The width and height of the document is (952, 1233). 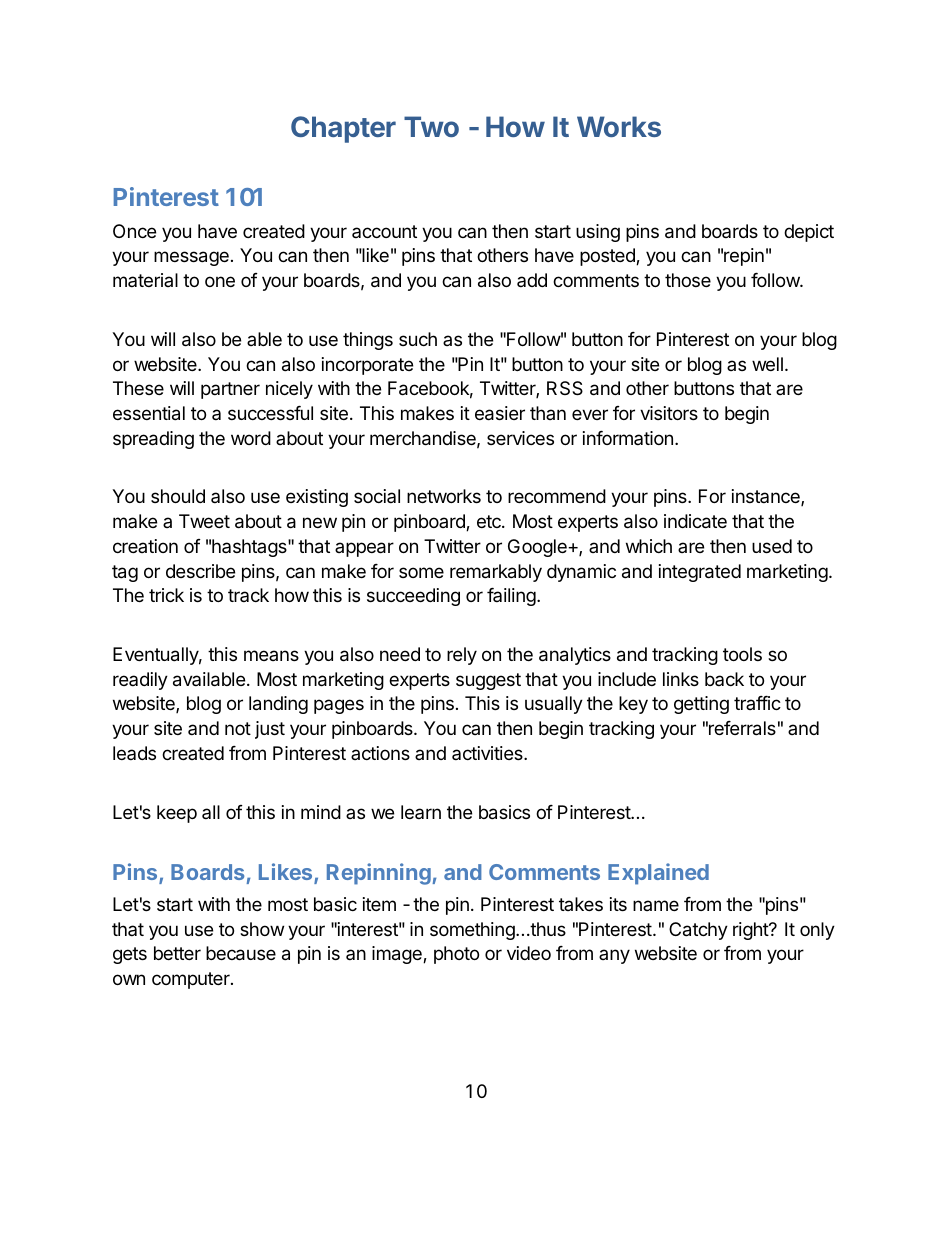 What do you see at coordinates (418, 339) in the document?
I see `such` at bounding box center [418, 339].
